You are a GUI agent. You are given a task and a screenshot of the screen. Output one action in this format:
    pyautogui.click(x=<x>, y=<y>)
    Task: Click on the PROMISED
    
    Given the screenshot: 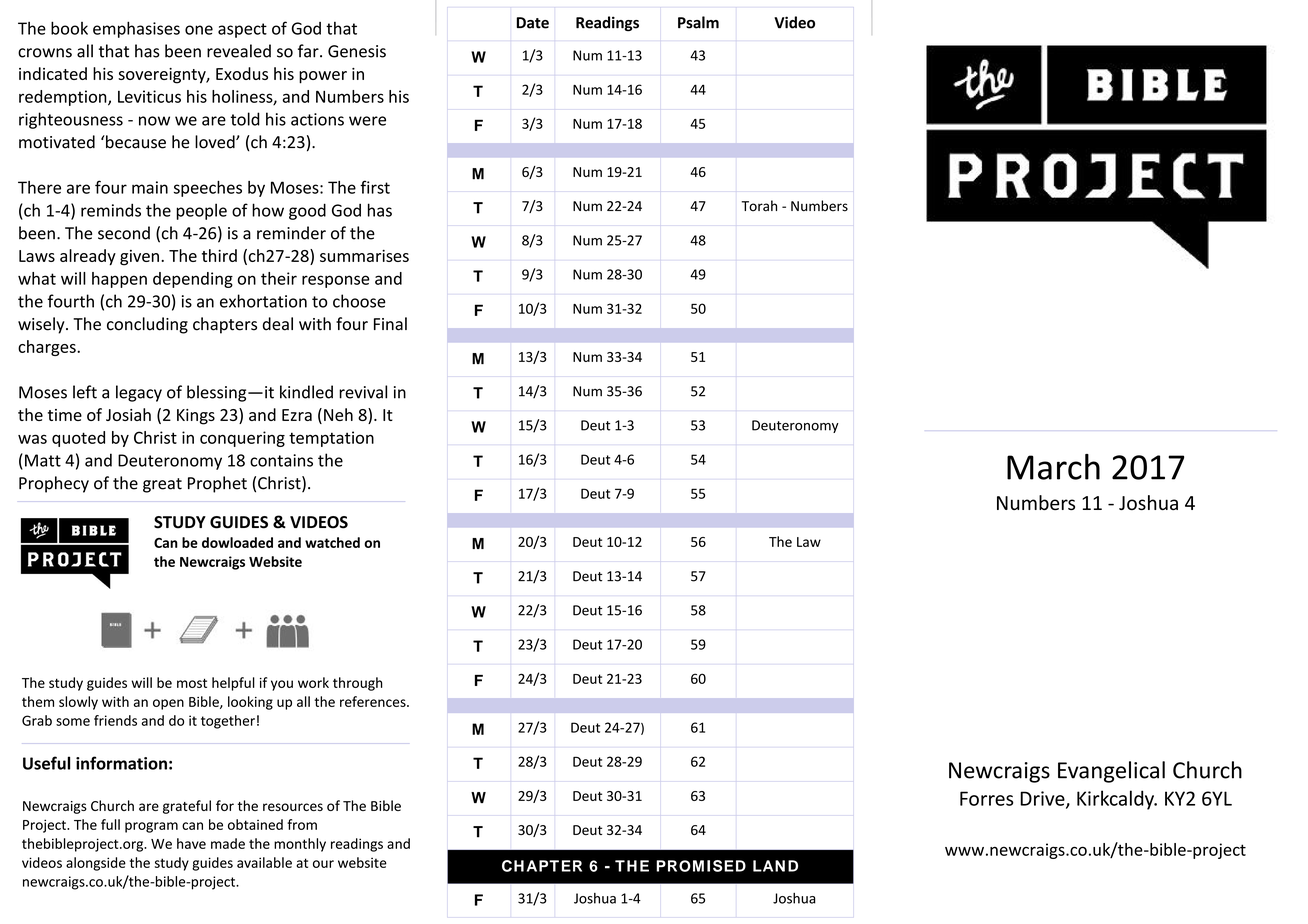 What is the action you would take?
    pyautogui.click(x=701, y=866)
